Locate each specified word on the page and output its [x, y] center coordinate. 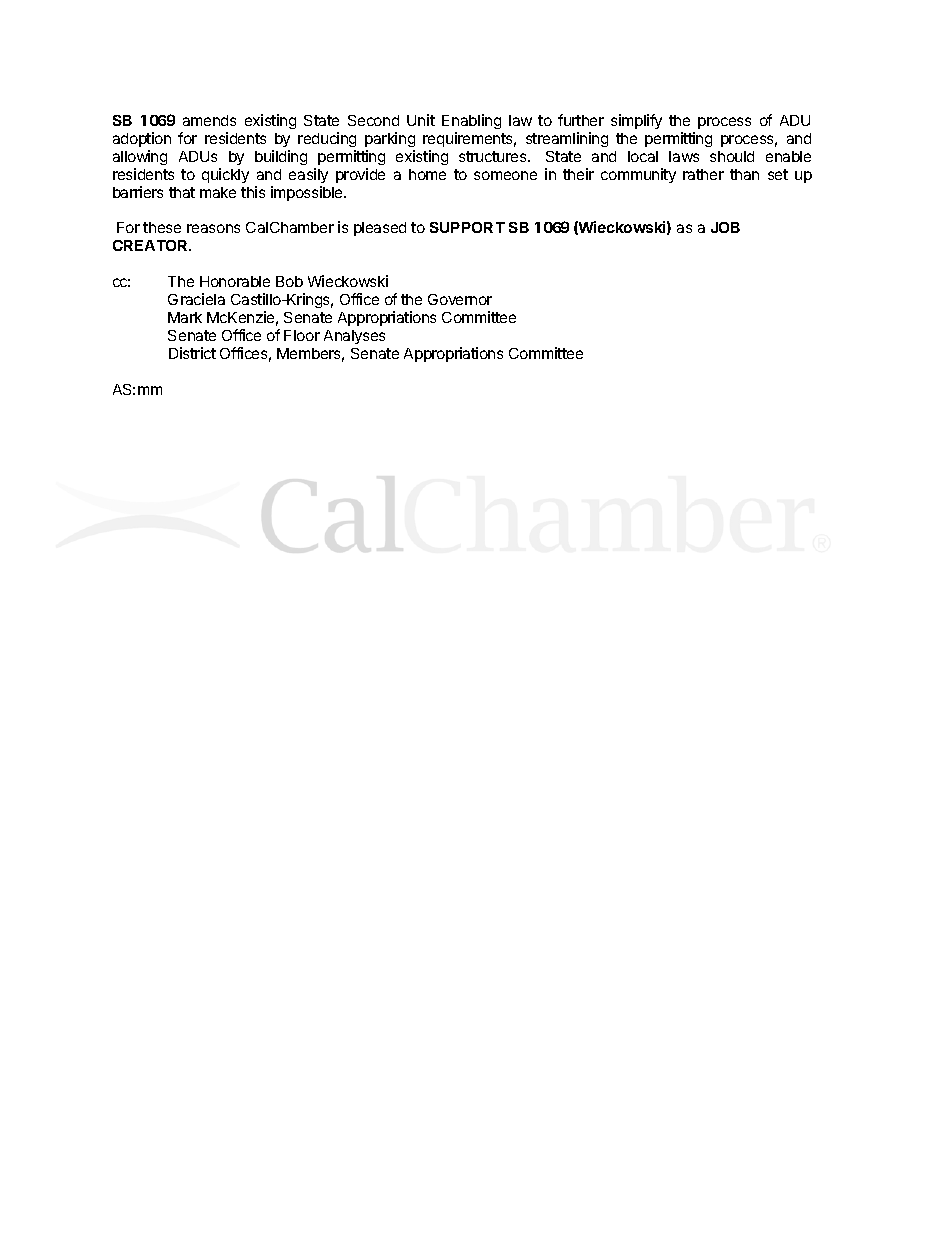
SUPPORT [467, 227]
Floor [302, 335]
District [192, 353]
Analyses [354, 337]
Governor [460, 299]
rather [703, 174]
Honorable [235, 281]
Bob [289, 281]
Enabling [471, 121]
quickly [225, 175]
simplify [636, 121]
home [427, 174]
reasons [213, 228]
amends [209, 120]
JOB [725, 227]
